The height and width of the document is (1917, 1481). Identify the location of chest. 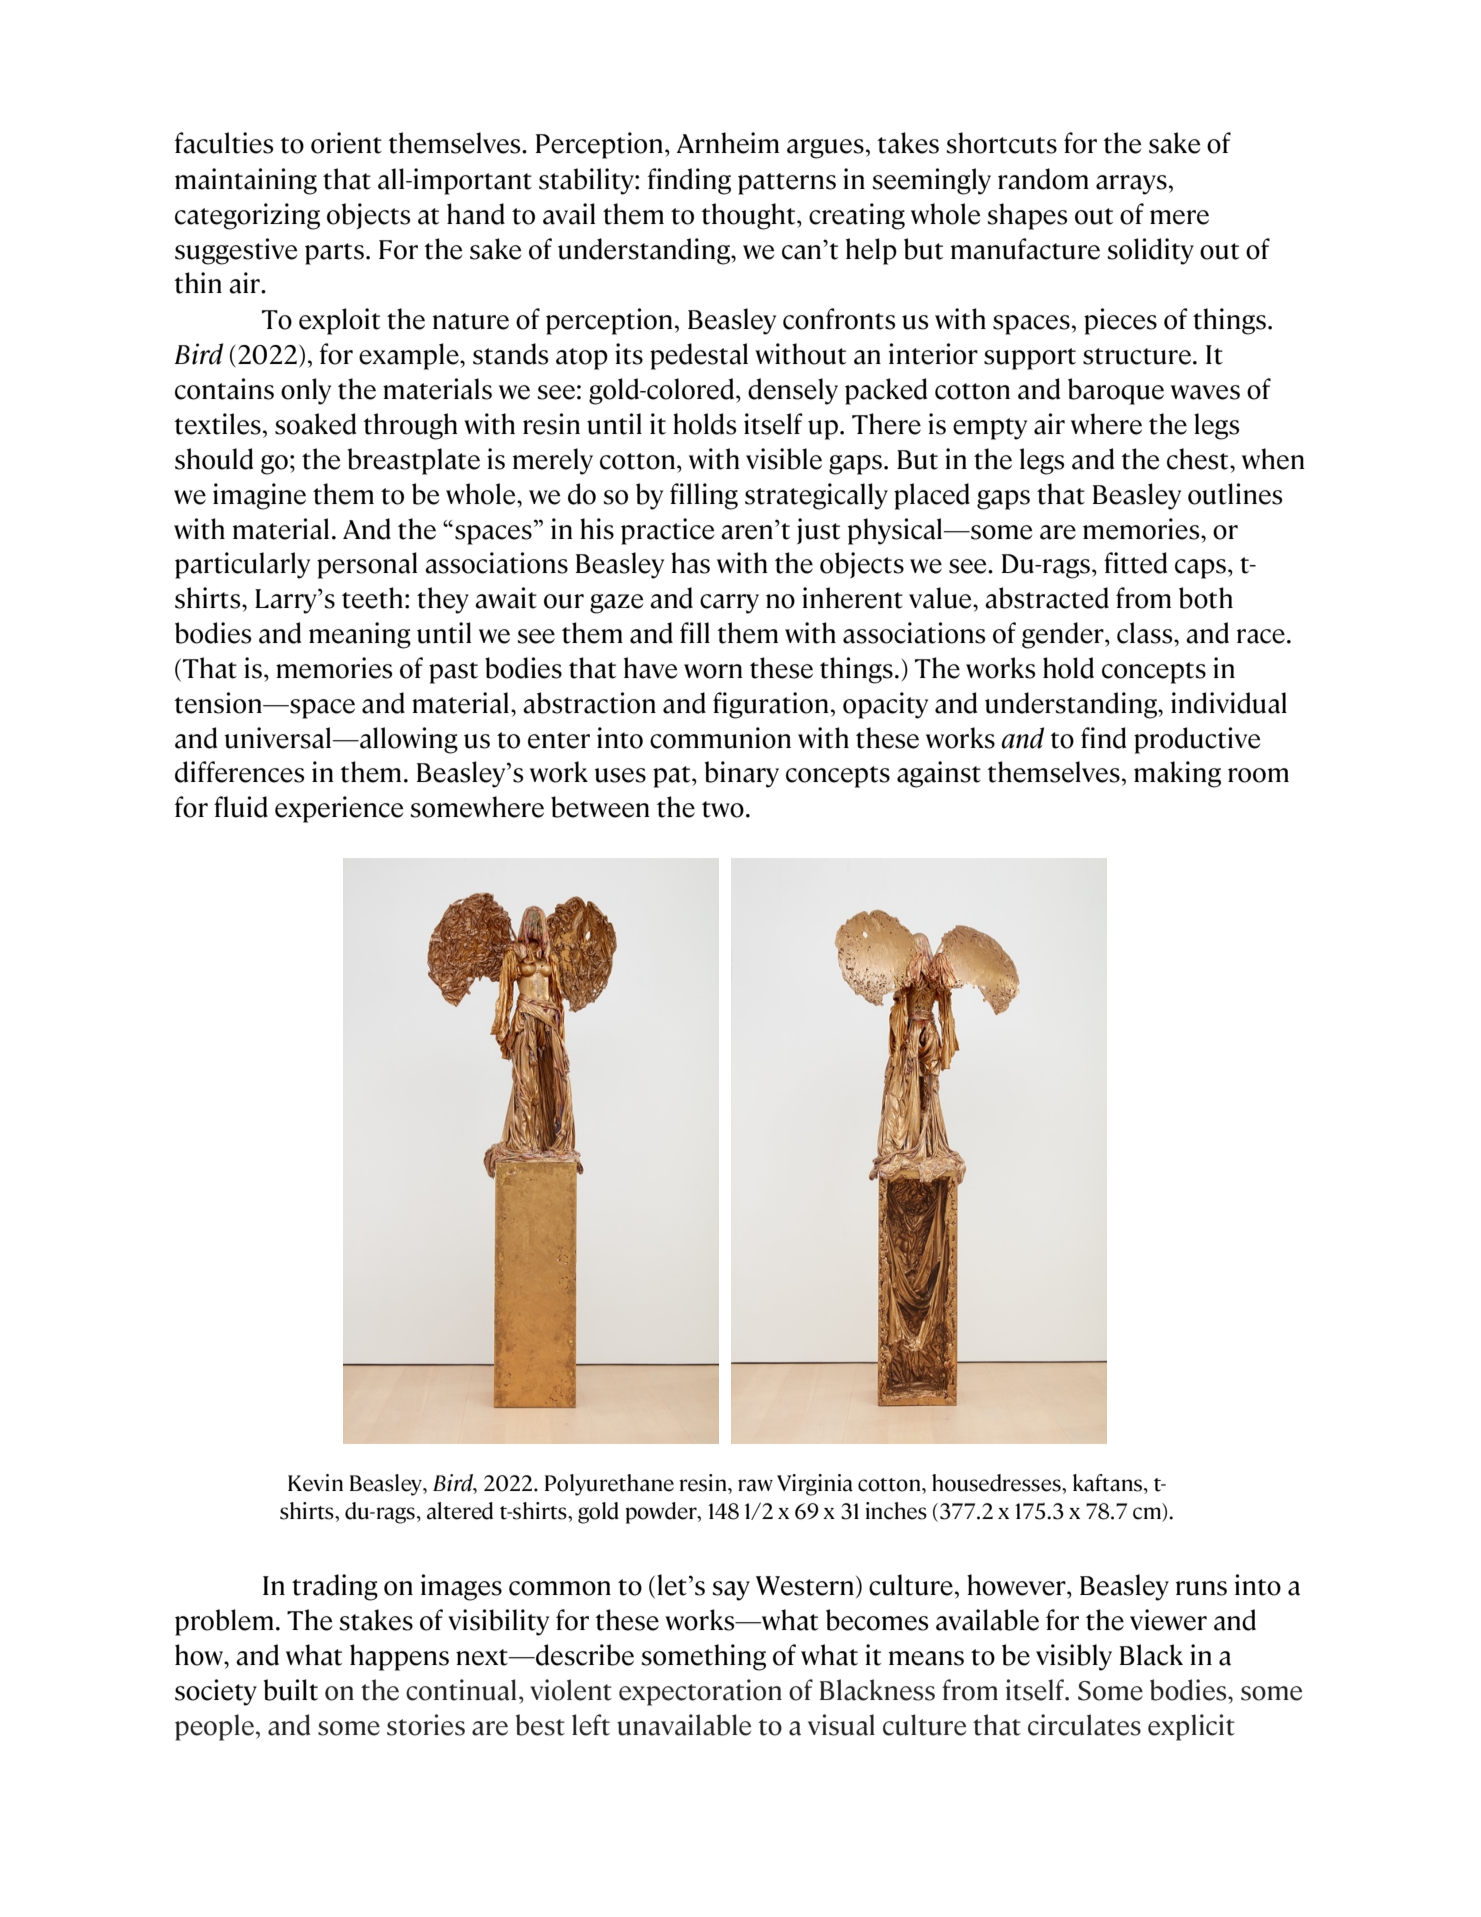
(1199, 459).
